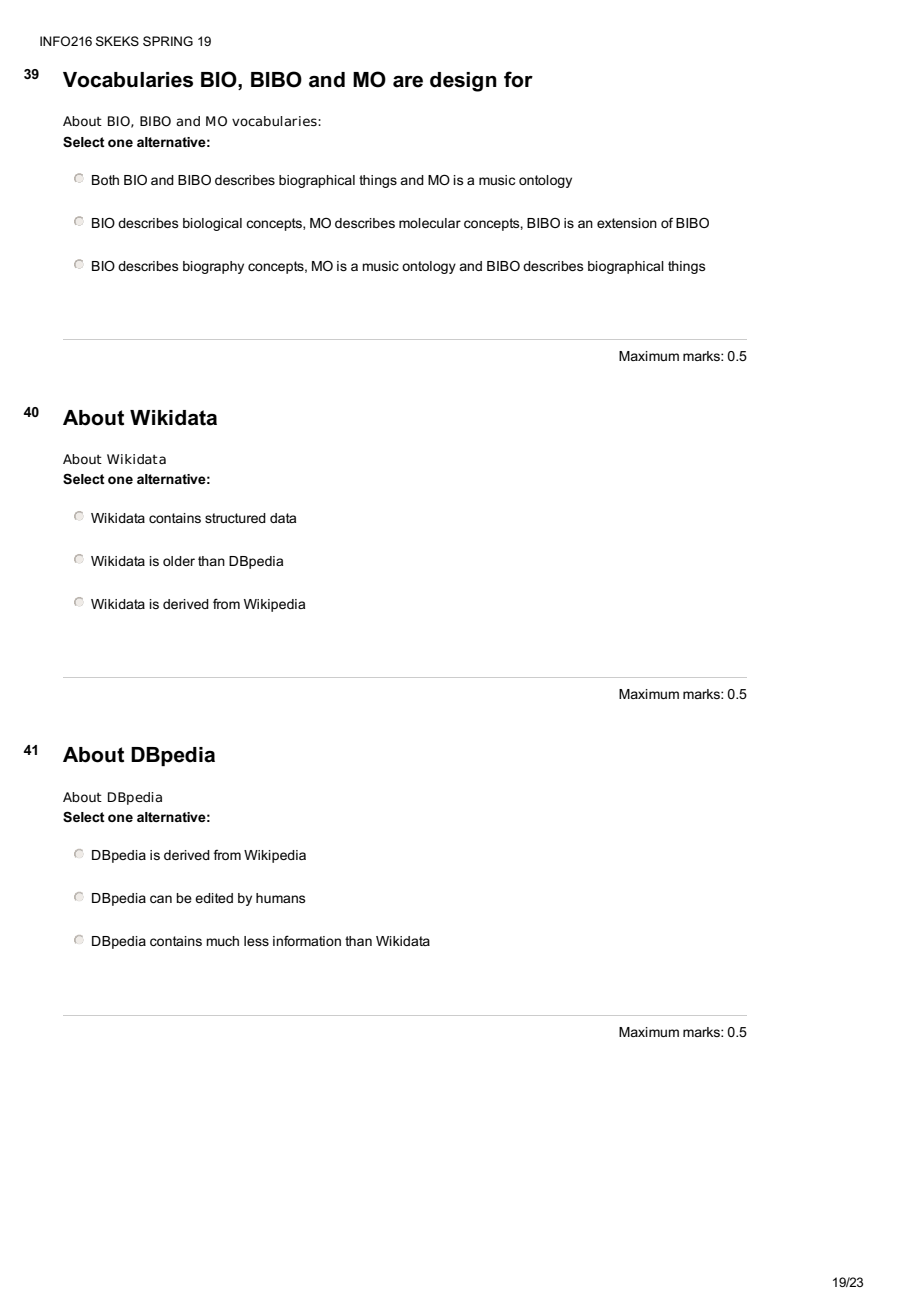  I want to click on design, so click(463, 82).
